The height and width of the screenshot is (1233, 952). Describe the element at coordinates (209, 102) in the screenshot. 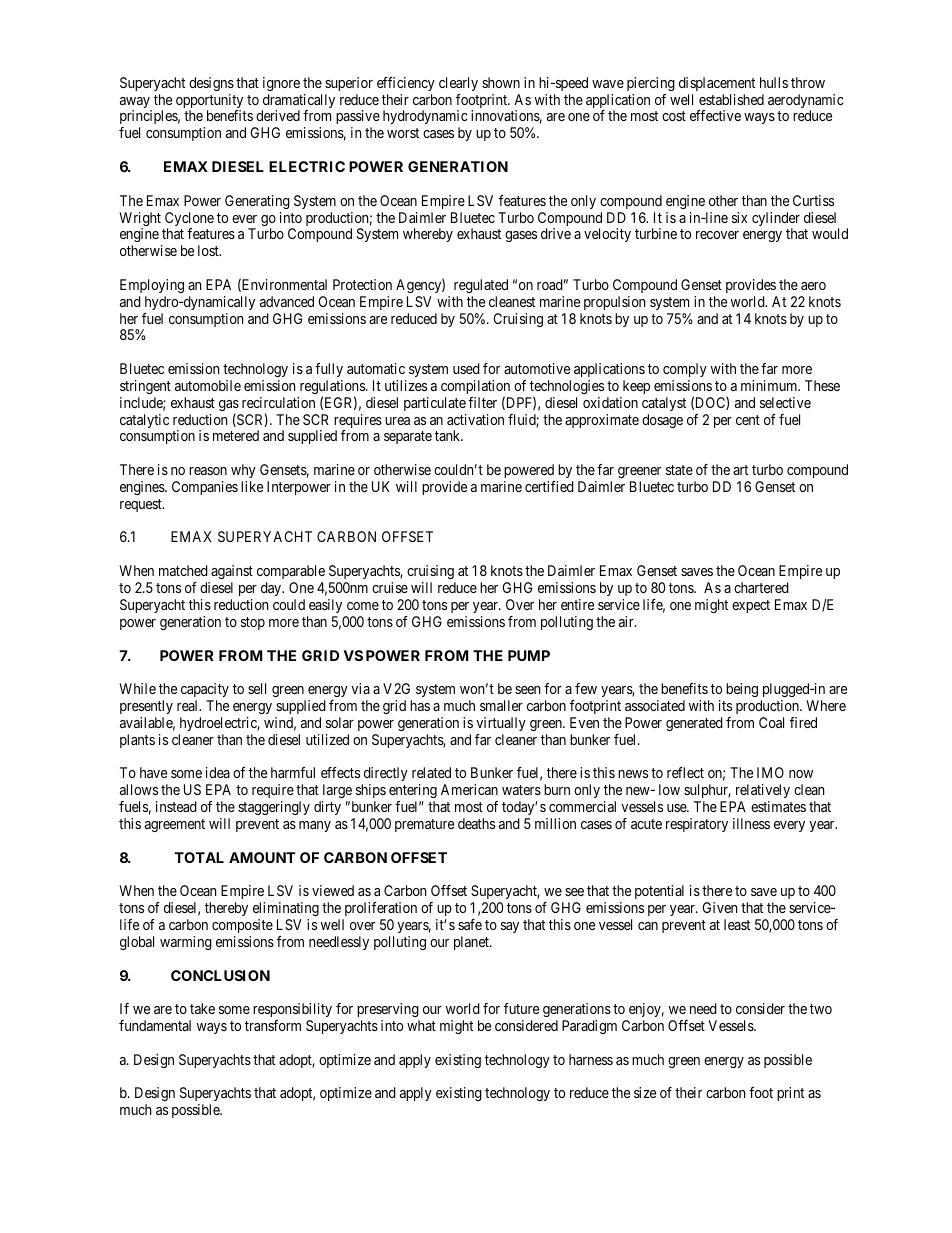

I see `opportunity` at that location.
